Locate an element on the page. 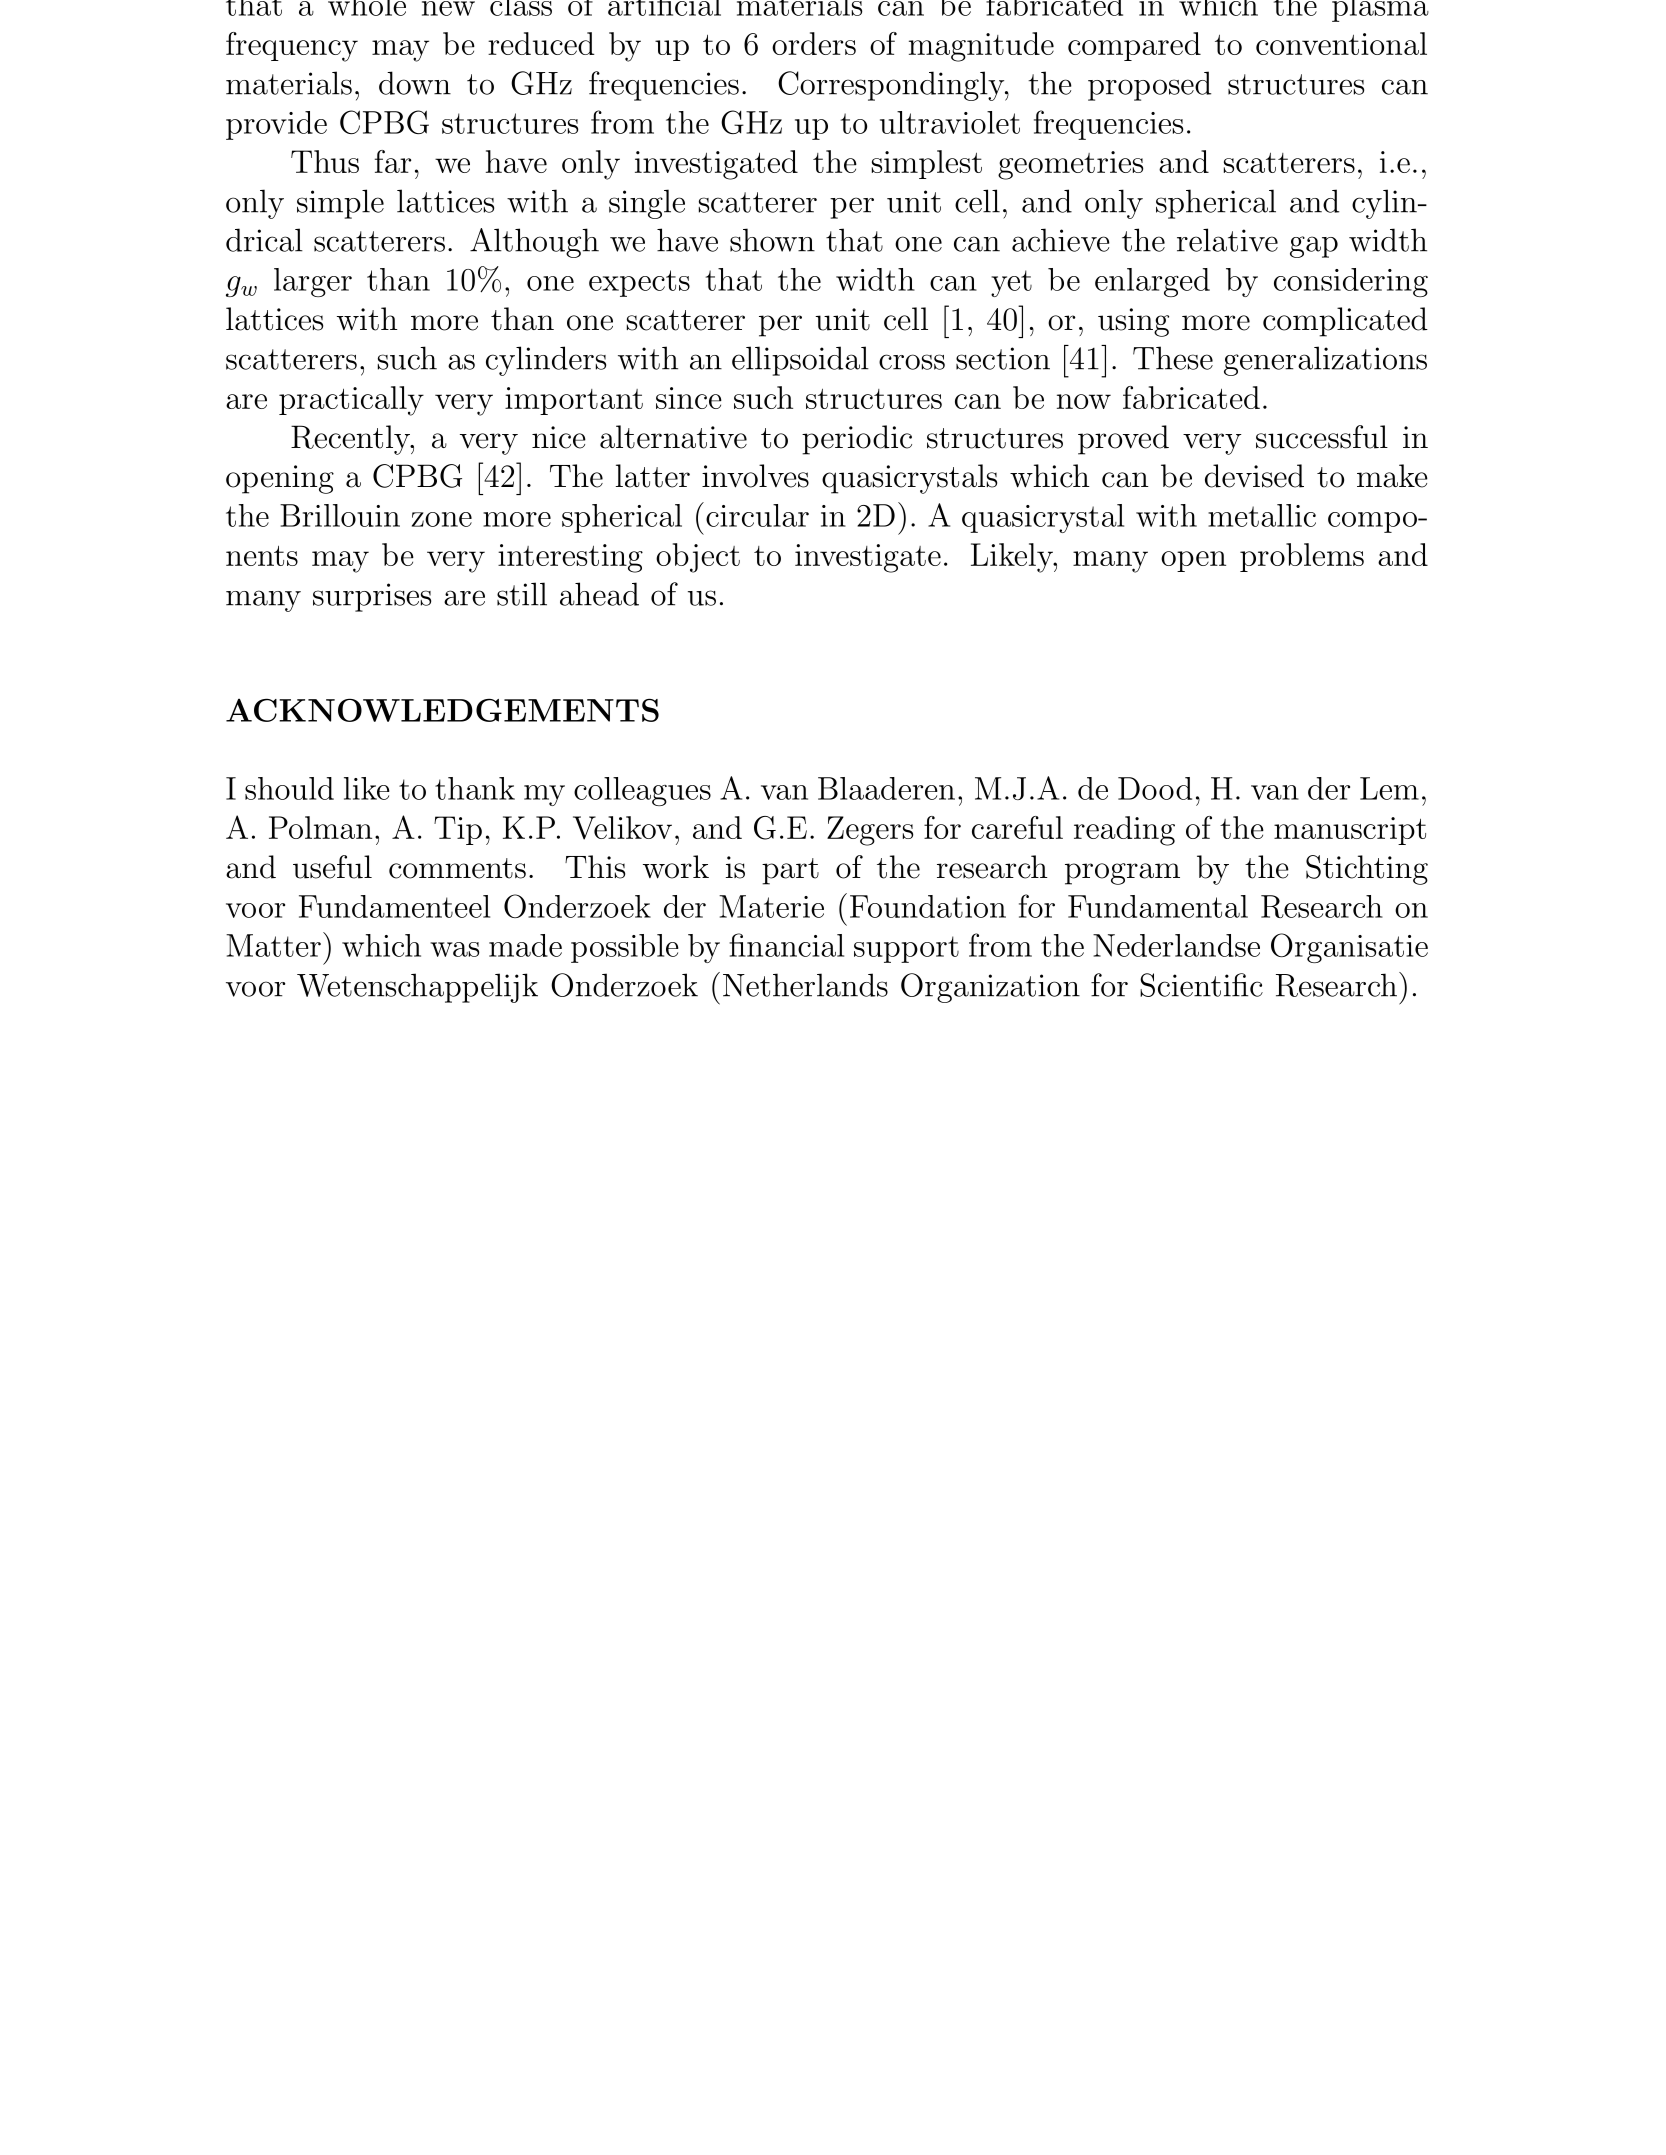  single is located at coordinates (647, 204).
